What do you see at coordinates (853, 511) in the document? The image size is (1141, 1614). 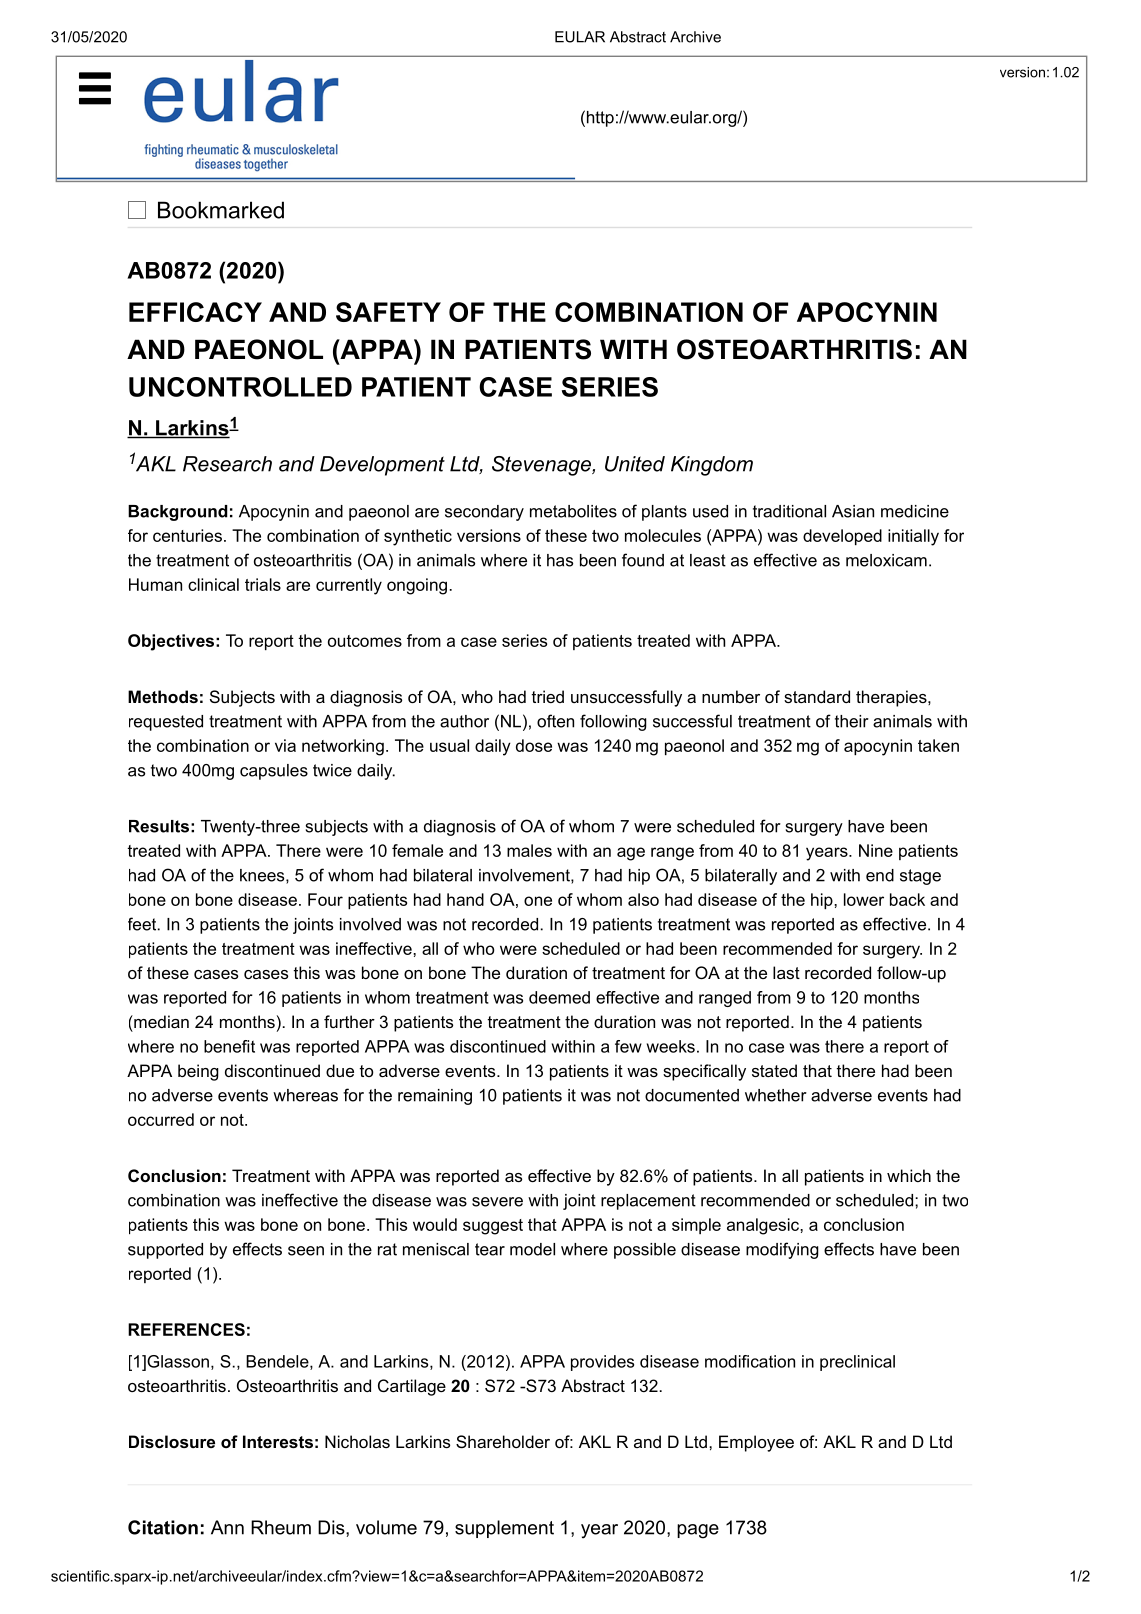 I see `Asian` at bounding box center [853, 511].
